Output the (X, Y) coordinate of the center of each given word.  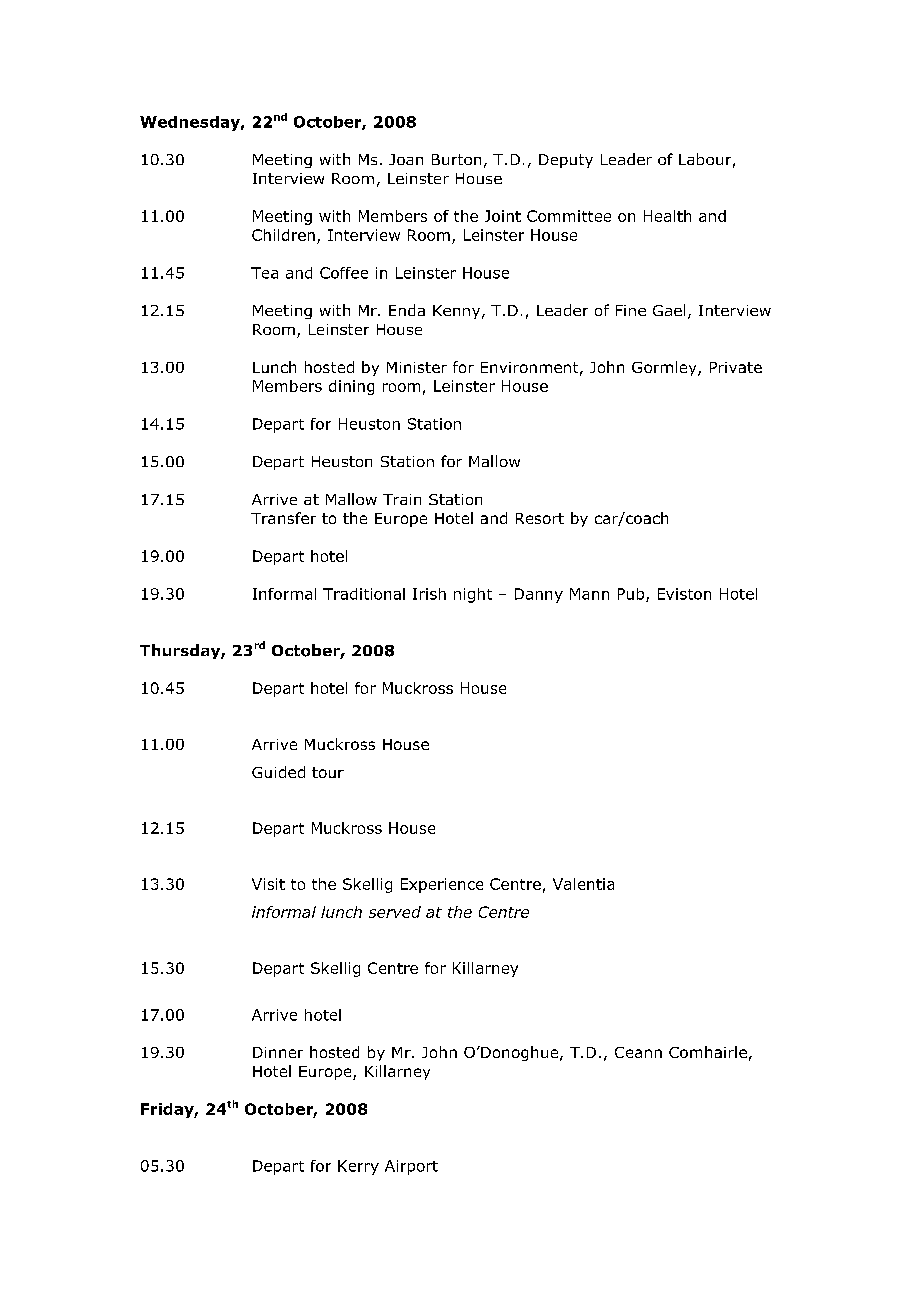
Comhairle (708, 1052)
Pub (631, 594)
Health (667, 216)
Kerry (358, 1167)
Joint (503, 216)
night (473, 595)
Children (283, 235)
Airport (411, 1167)
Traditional (364, 594)
